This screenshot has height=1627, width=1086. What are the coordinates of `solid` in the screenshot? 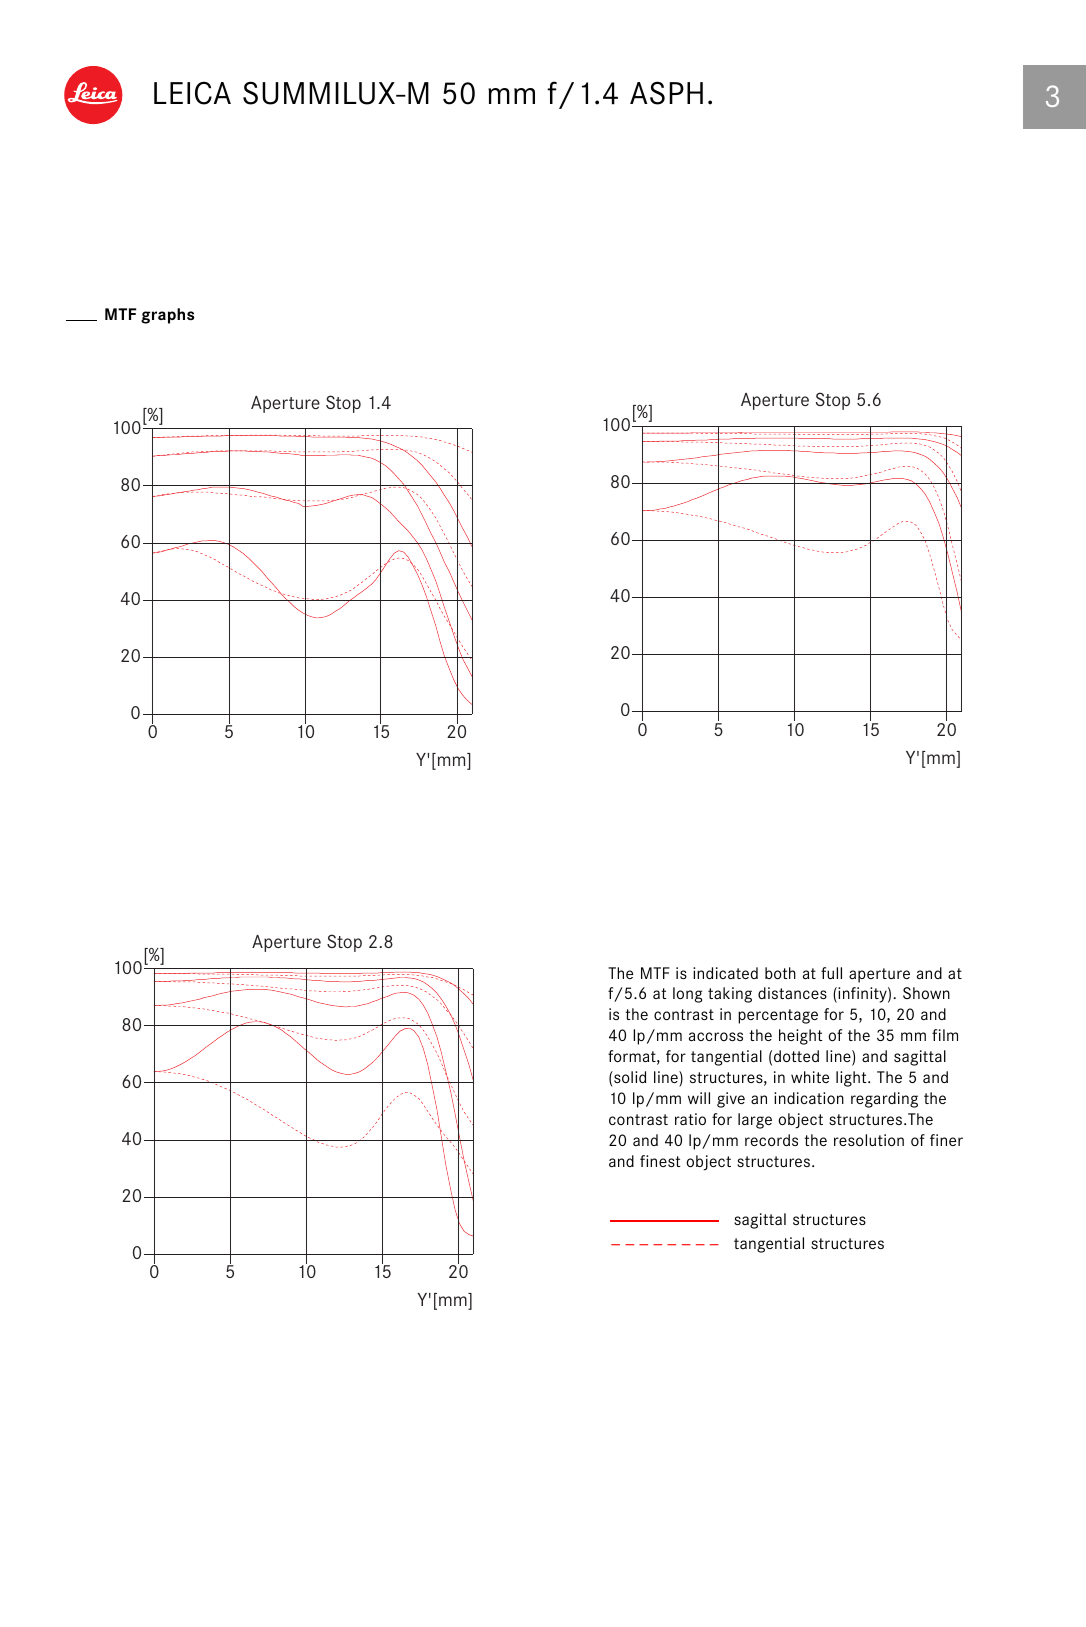 It's located at (629, 1077).
